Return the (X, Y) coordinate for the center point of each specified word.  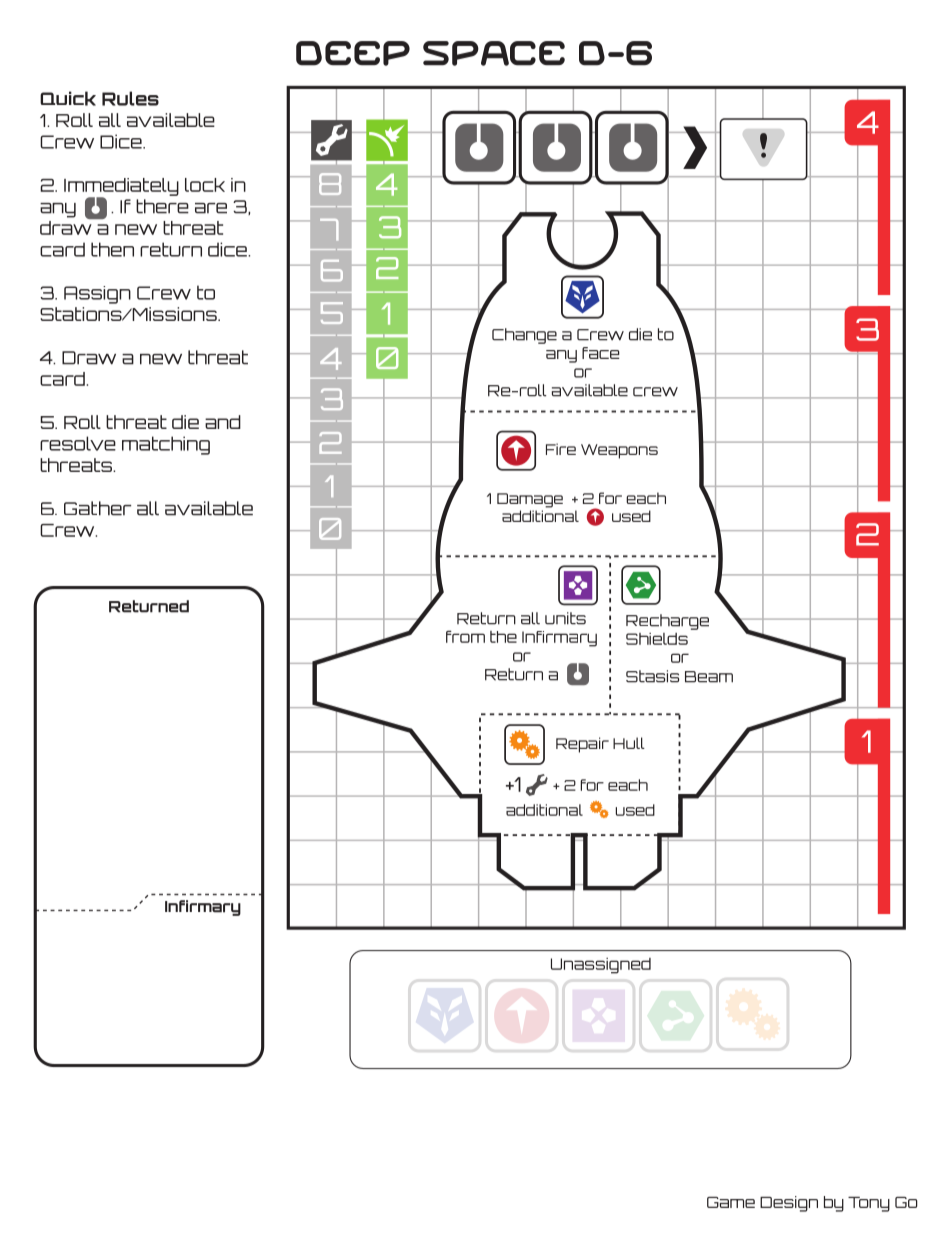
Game (731, 1202)
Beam (709, 677)
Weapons (619, 451)
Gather (97, 508)
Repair (582, 745)
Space (494, 53)
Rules (130, 98)
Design (789, 1204)
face (601, 353)
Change (524, 336)
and (223, 422)
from (465, 636)
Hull (629, 743)
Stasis (652, 676)
